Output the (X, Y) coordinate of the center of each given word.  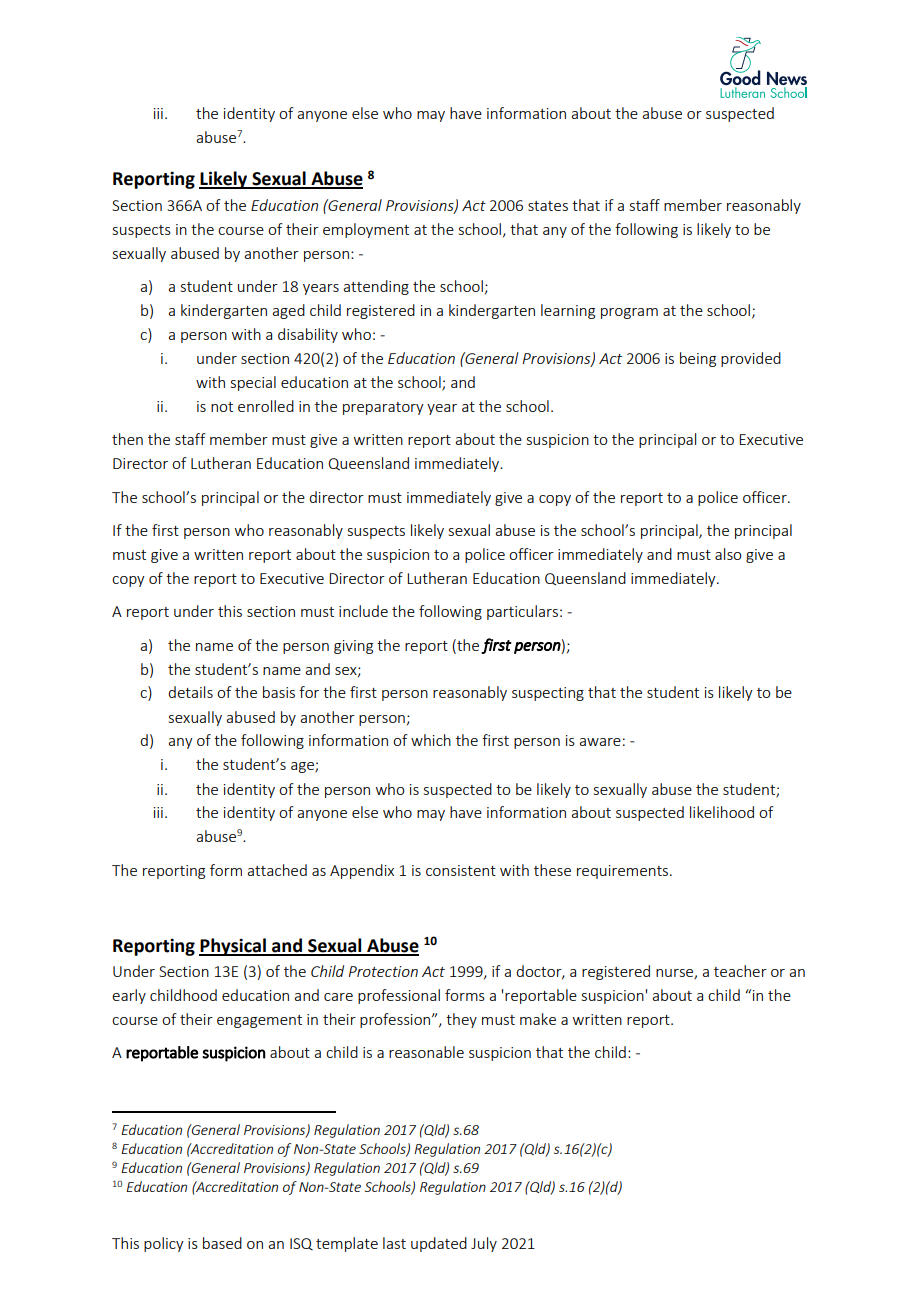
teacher (740, 971)
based (222, 1243)
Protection (383, 971)
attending (376, 287)
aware (600, 742)
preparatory (383, 408)
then (127, 439)
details (190, 692)
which (431, 740)
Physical (233, 947)
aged (288, 311)
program (629, 313)
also (728, 554)
